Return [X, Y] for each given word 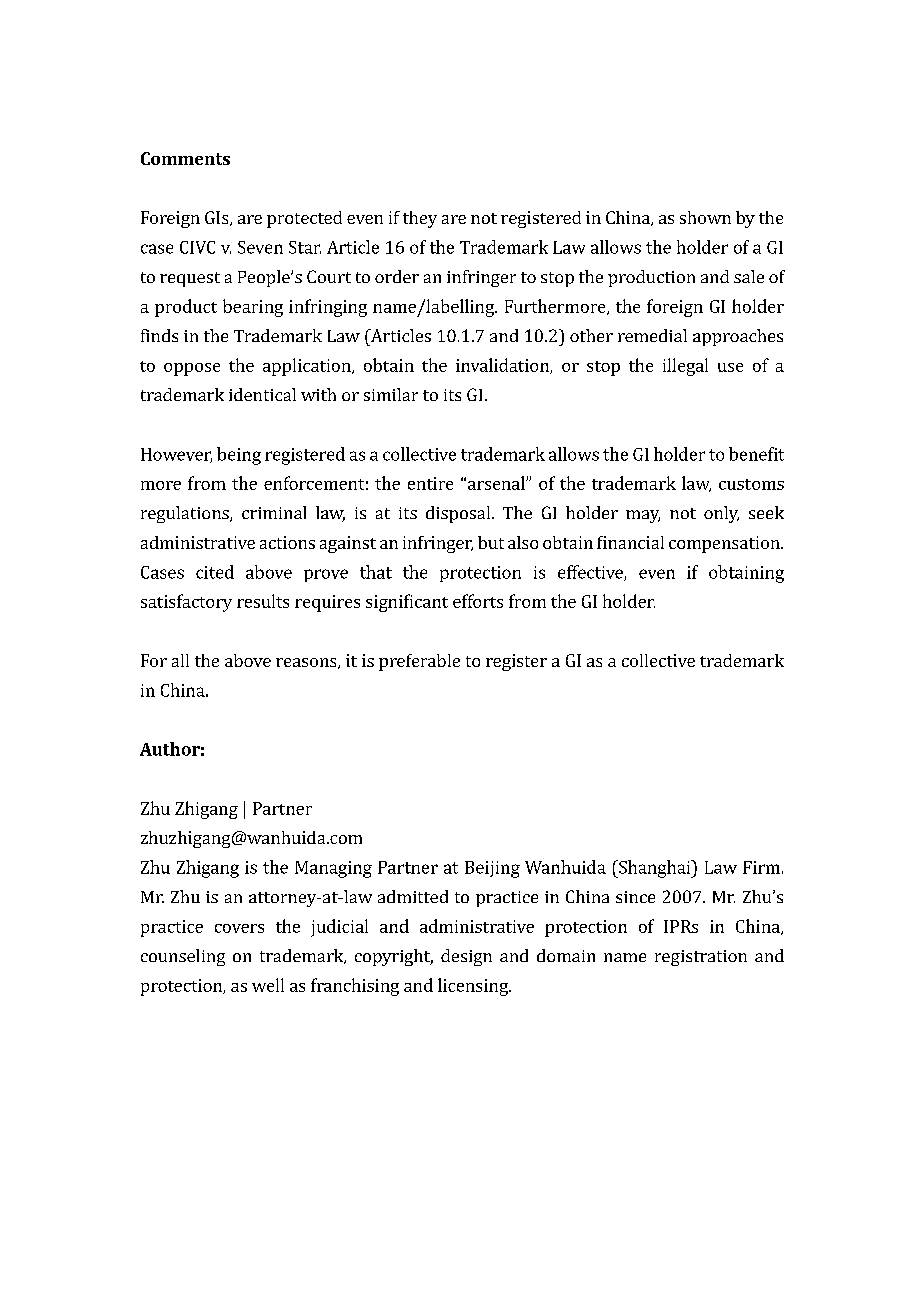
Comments [185, 158]
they [420, 219]
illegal [685, 367]
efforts [478, 601]
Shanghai [655, 869]
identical [262, 394]
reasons [307, 663]
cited [215, 572]
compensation [725, 544]
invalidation [503, 366]
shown [705, 217]
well [268, 985]
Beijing [492, 869]
